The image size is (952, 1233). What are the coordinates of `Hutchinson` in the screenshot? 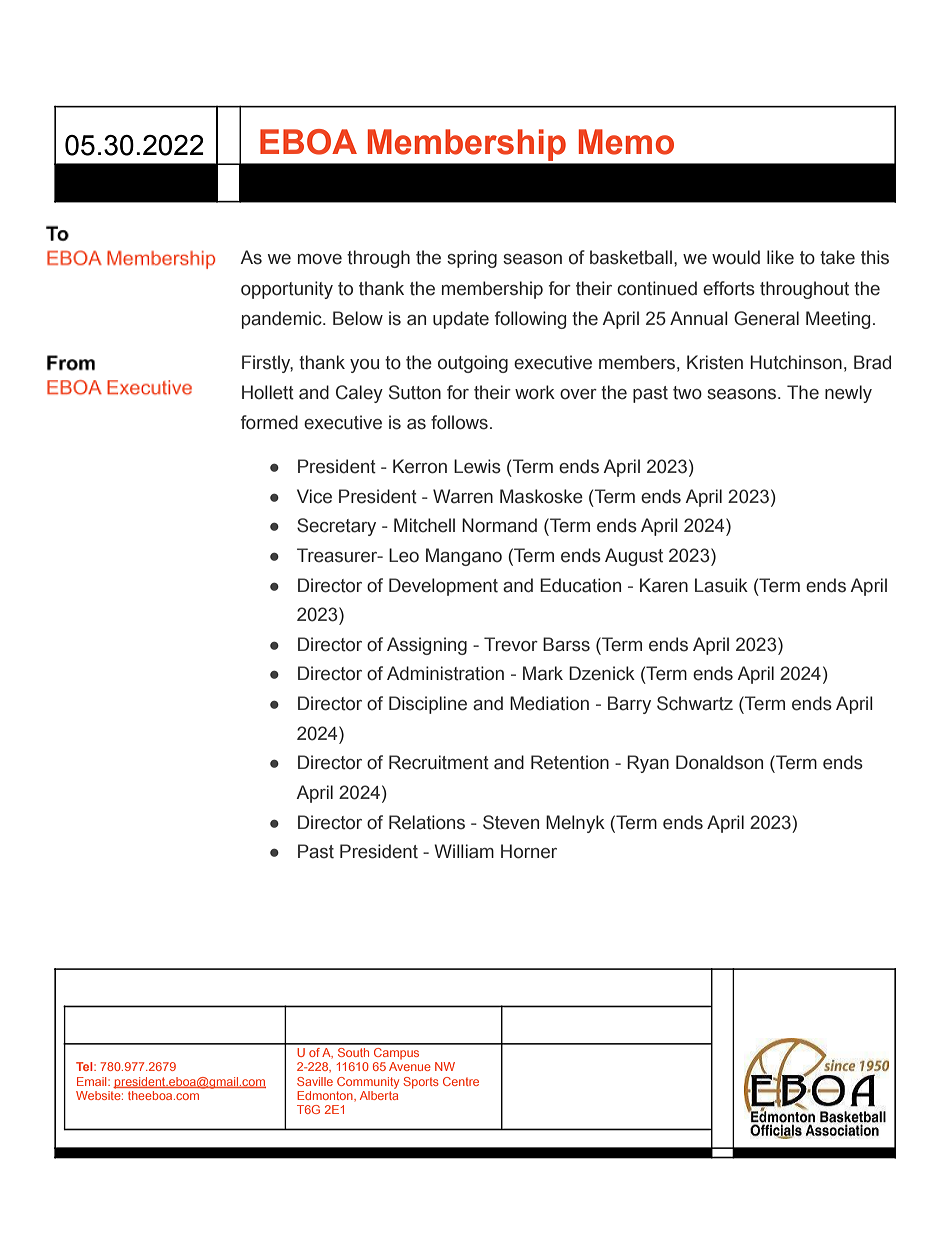 It's located at (796, 362).
